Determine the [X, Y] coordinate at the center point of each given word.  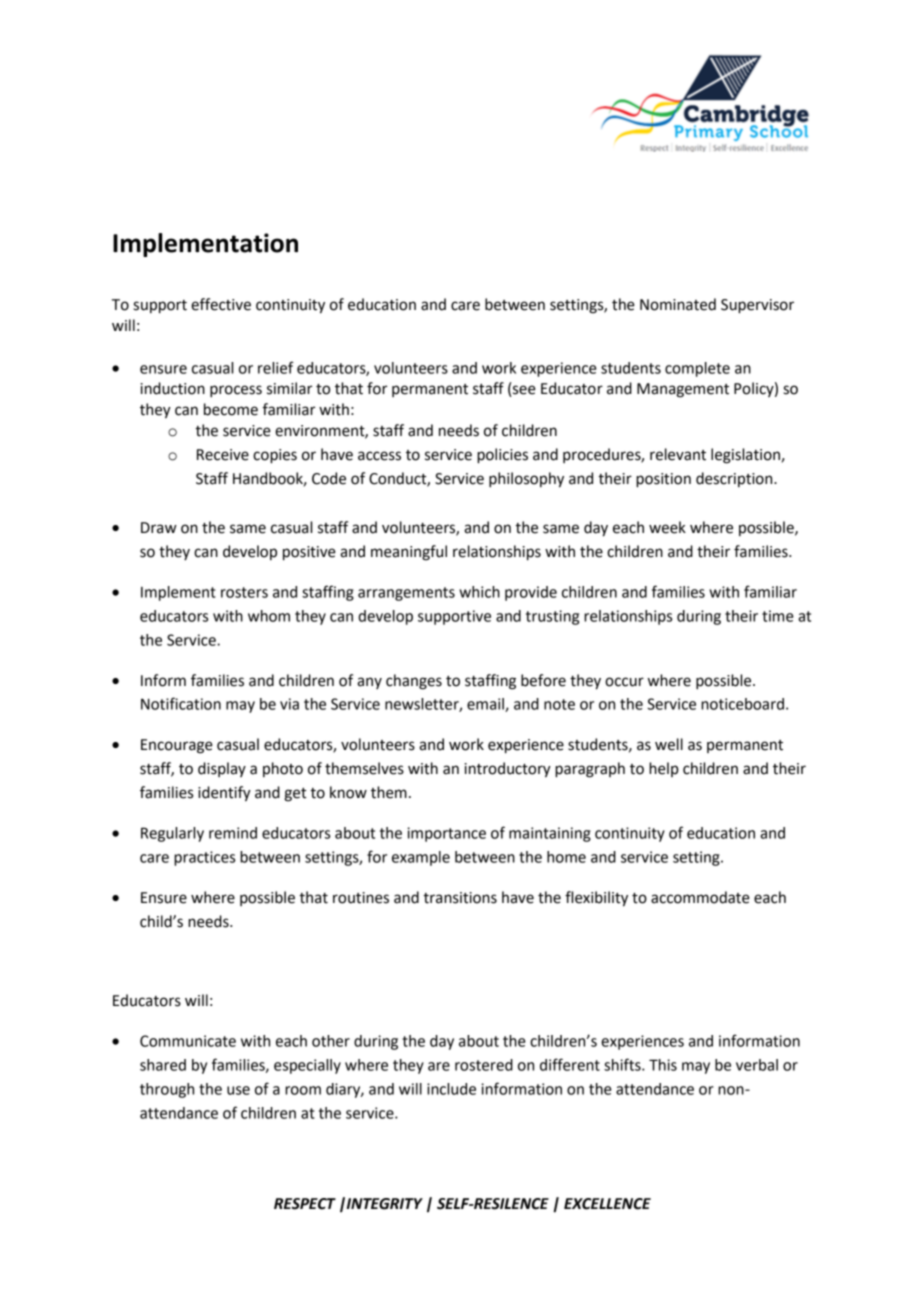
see [523, 391]
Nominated [678, 304]
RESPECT [305, 1204]
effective [221, 304]
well [669, 744]
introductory [508, 770]
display [222, 769]
